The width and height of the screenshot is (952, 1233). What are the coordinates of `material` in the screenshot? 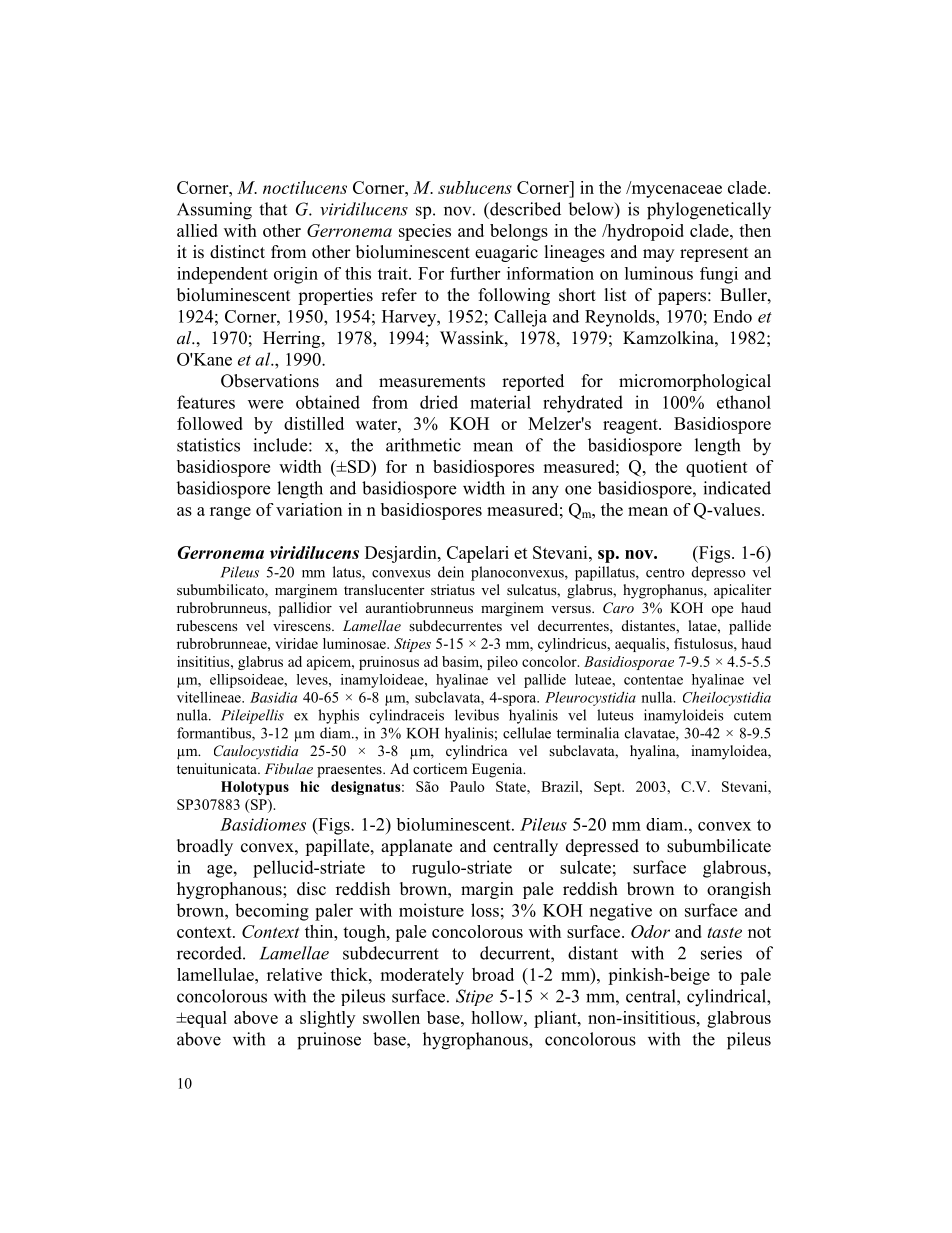 It's located at (500, 402).
